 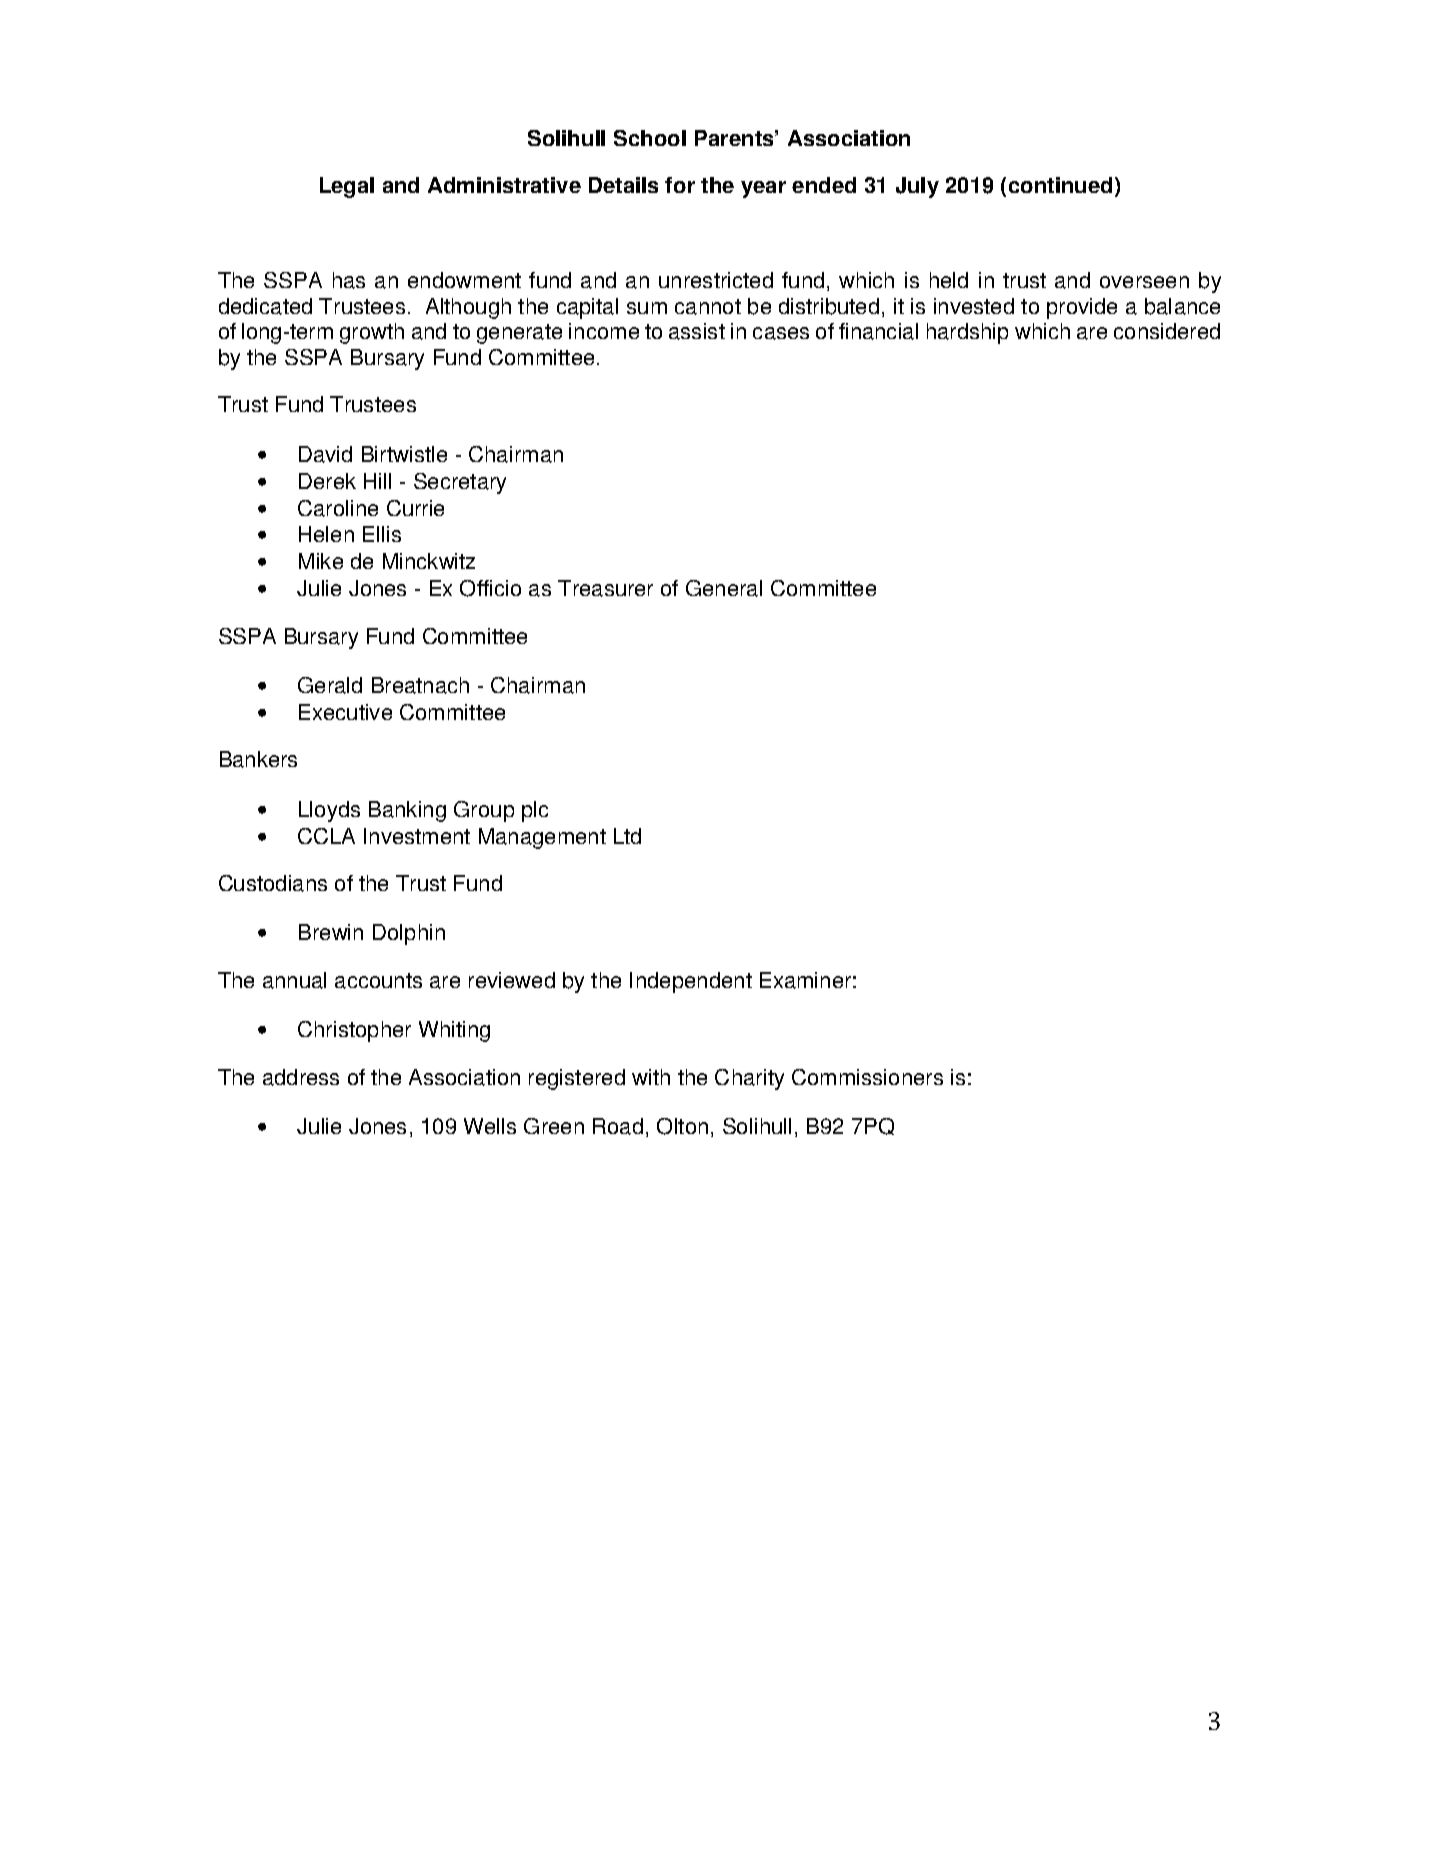 I want to click on address, so click(x=301, y=1077).
